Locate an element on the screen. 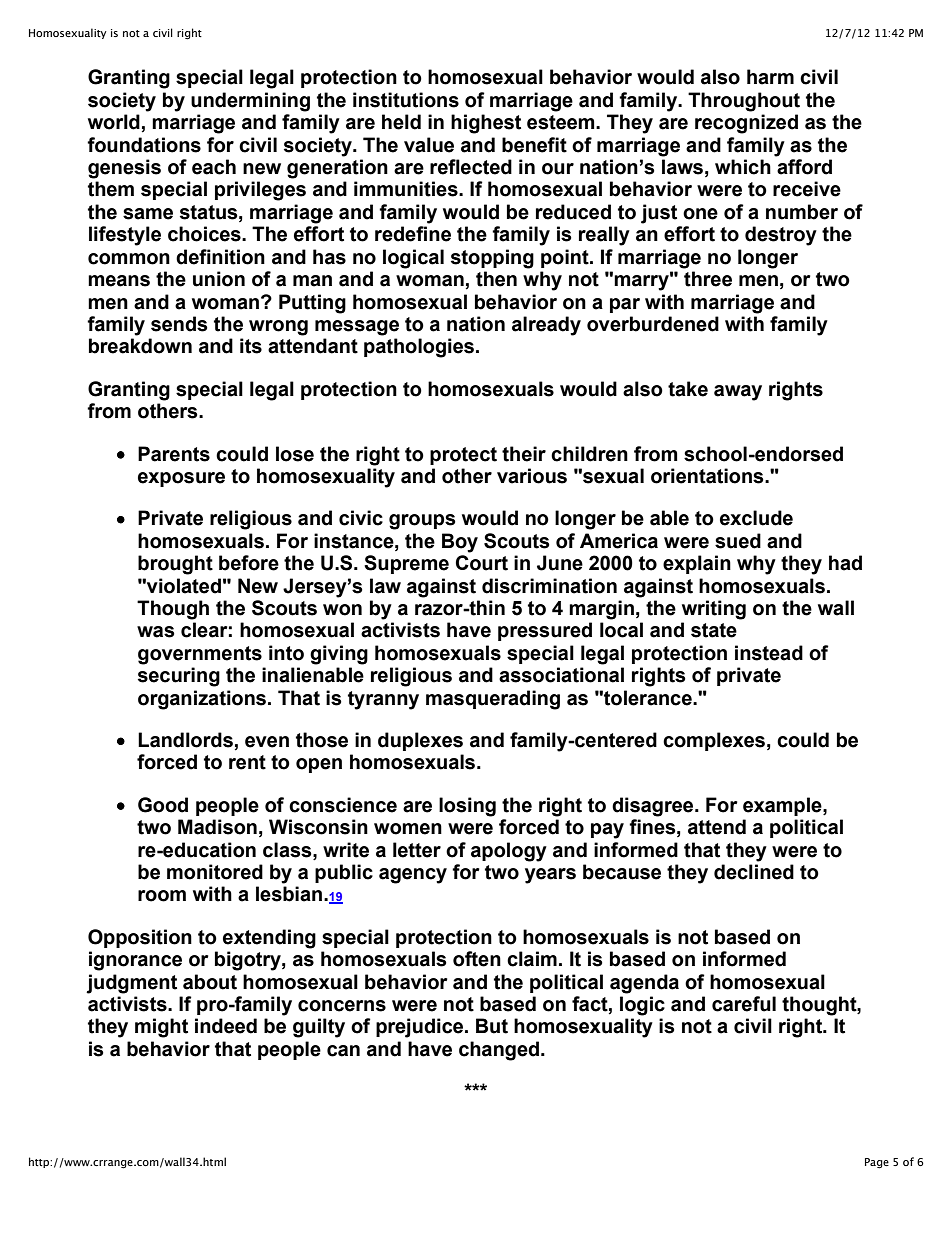 The image size is (952, 1233). undermining is located at coordinates (250, 102).
